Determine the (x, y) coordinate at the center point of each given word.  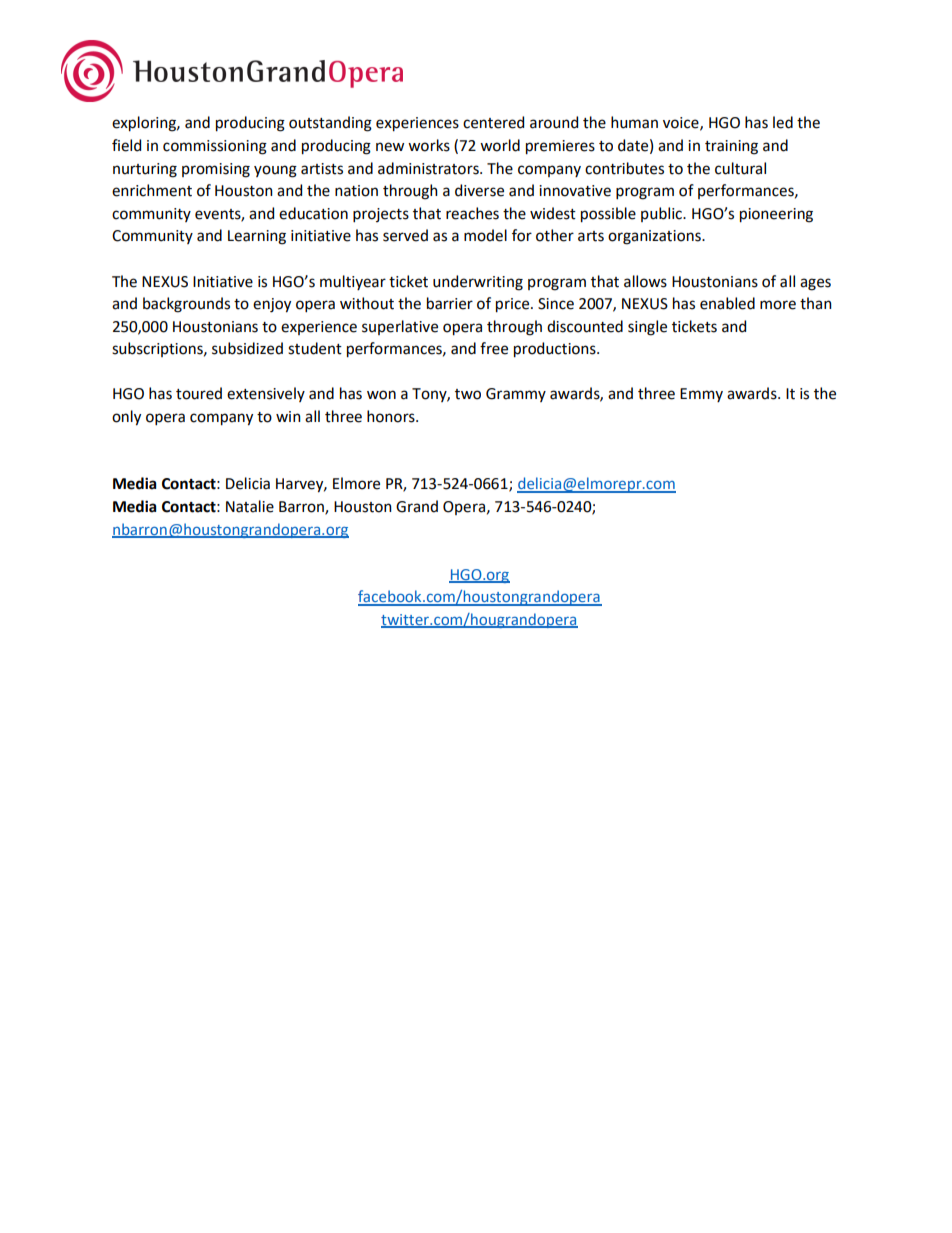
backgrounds (186, 305)
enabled (727, 303)
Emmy (701, 395)
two (468, 394)
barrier (450, 303)
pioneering (776, 215)
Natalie (250, 506)
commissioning (215, 147)
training (731, 147)
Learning (257, 237)
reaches (472, 213)
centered (493, 122)
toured (199, 393)
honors (392, 416)
